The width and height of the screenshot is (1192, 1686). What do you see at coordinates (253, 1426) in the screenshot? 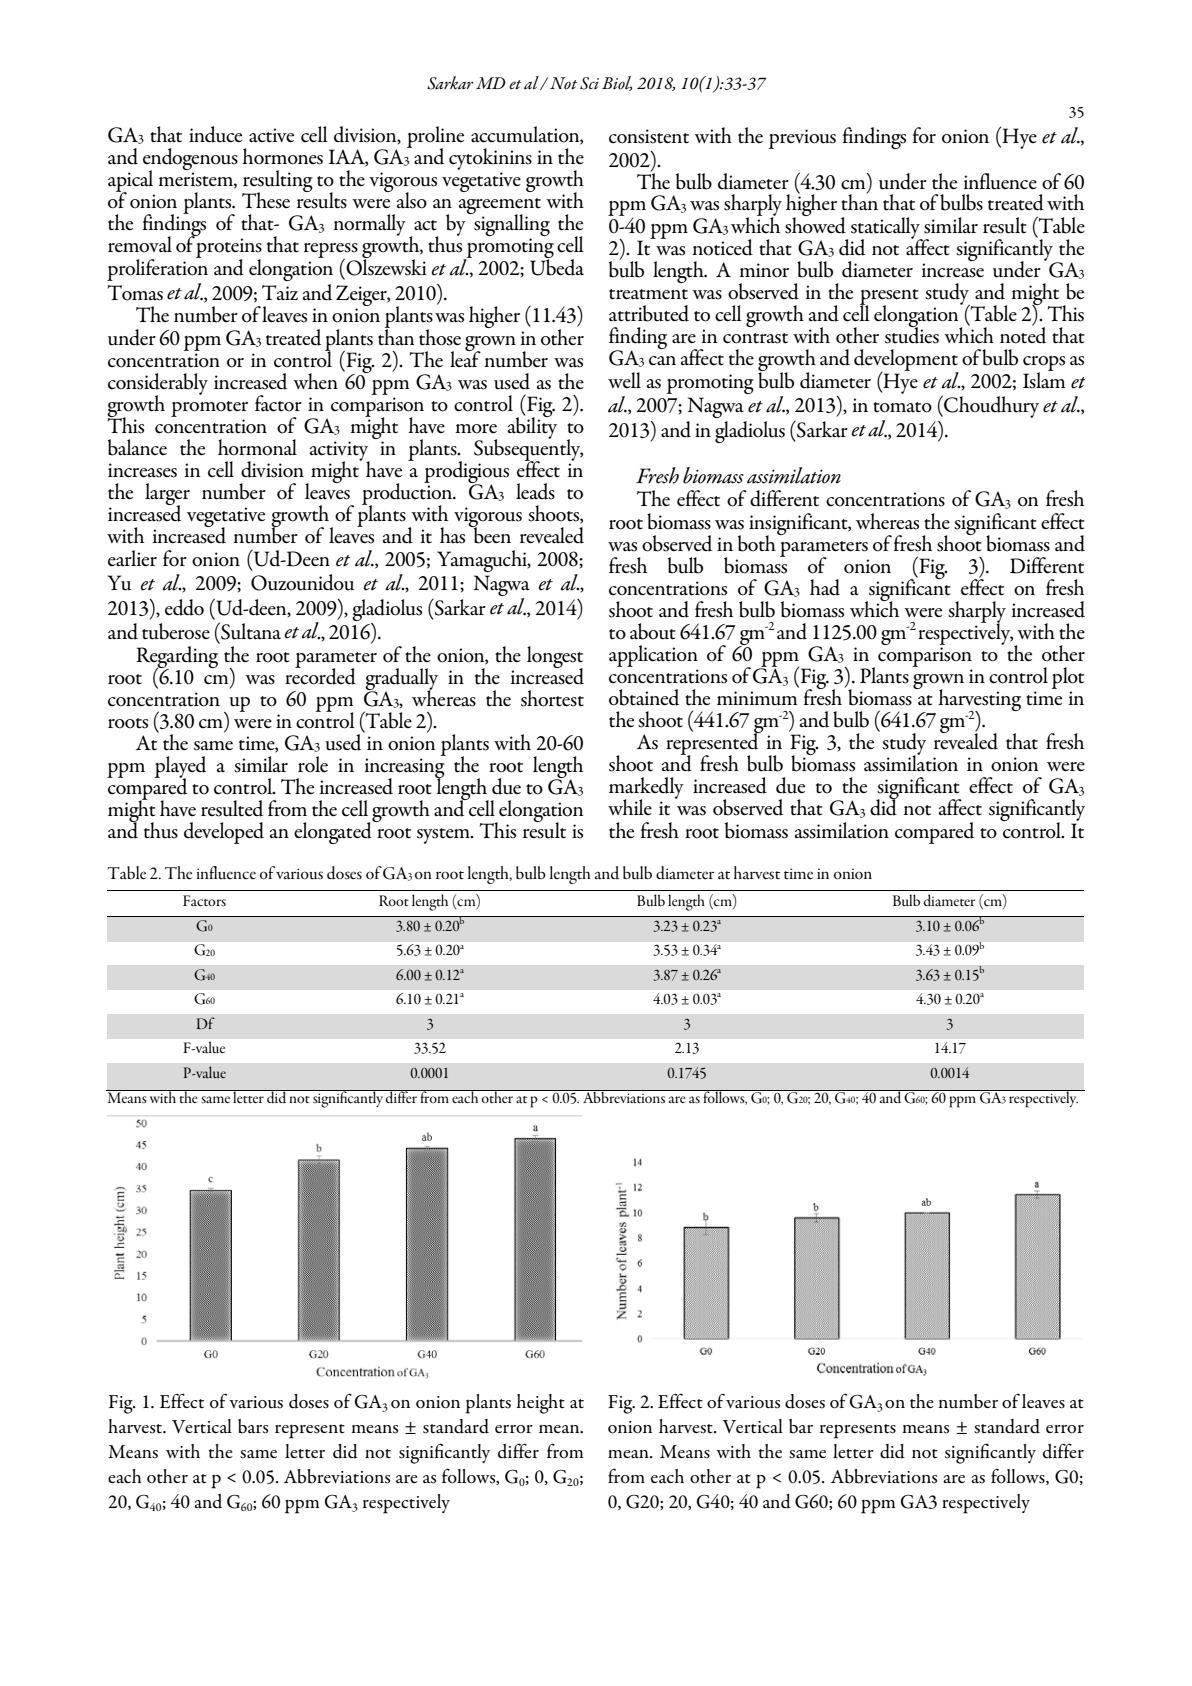
I see `bars` at bounding box center [253, 1426].
